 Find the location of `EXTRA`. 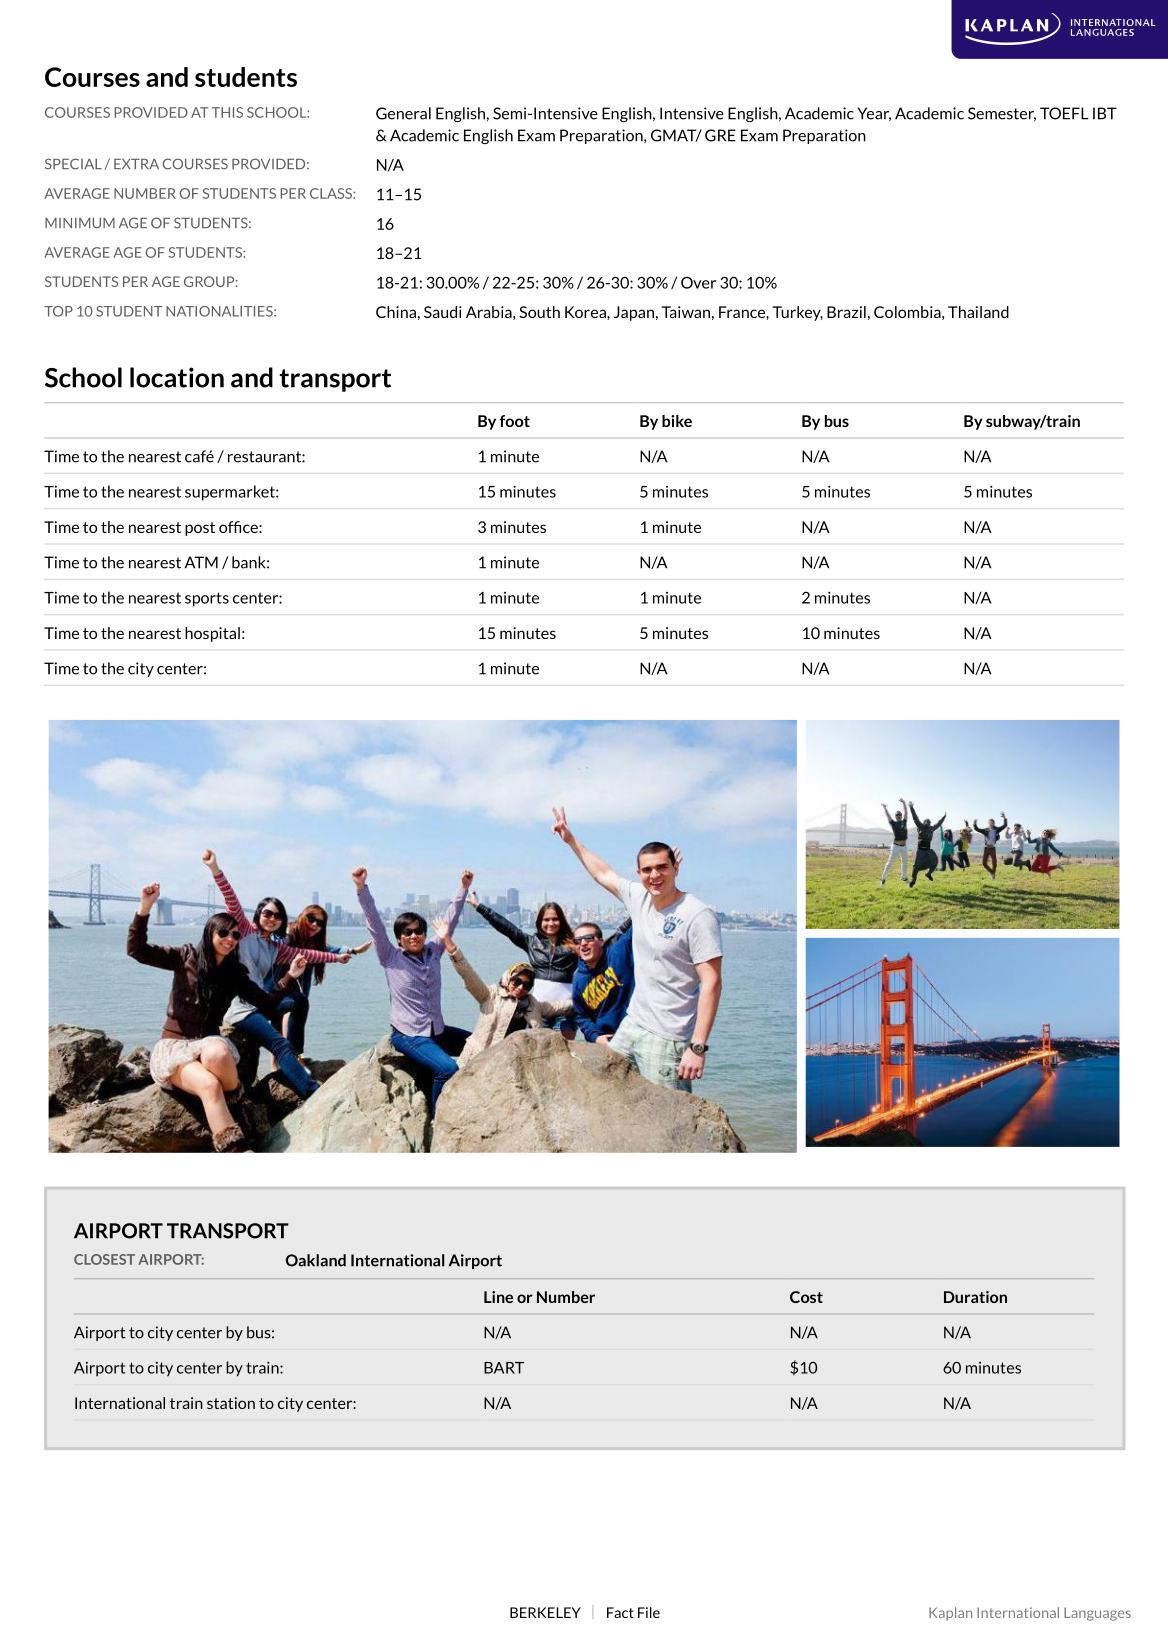

EXTRA is located at coordinates (136, 164).
